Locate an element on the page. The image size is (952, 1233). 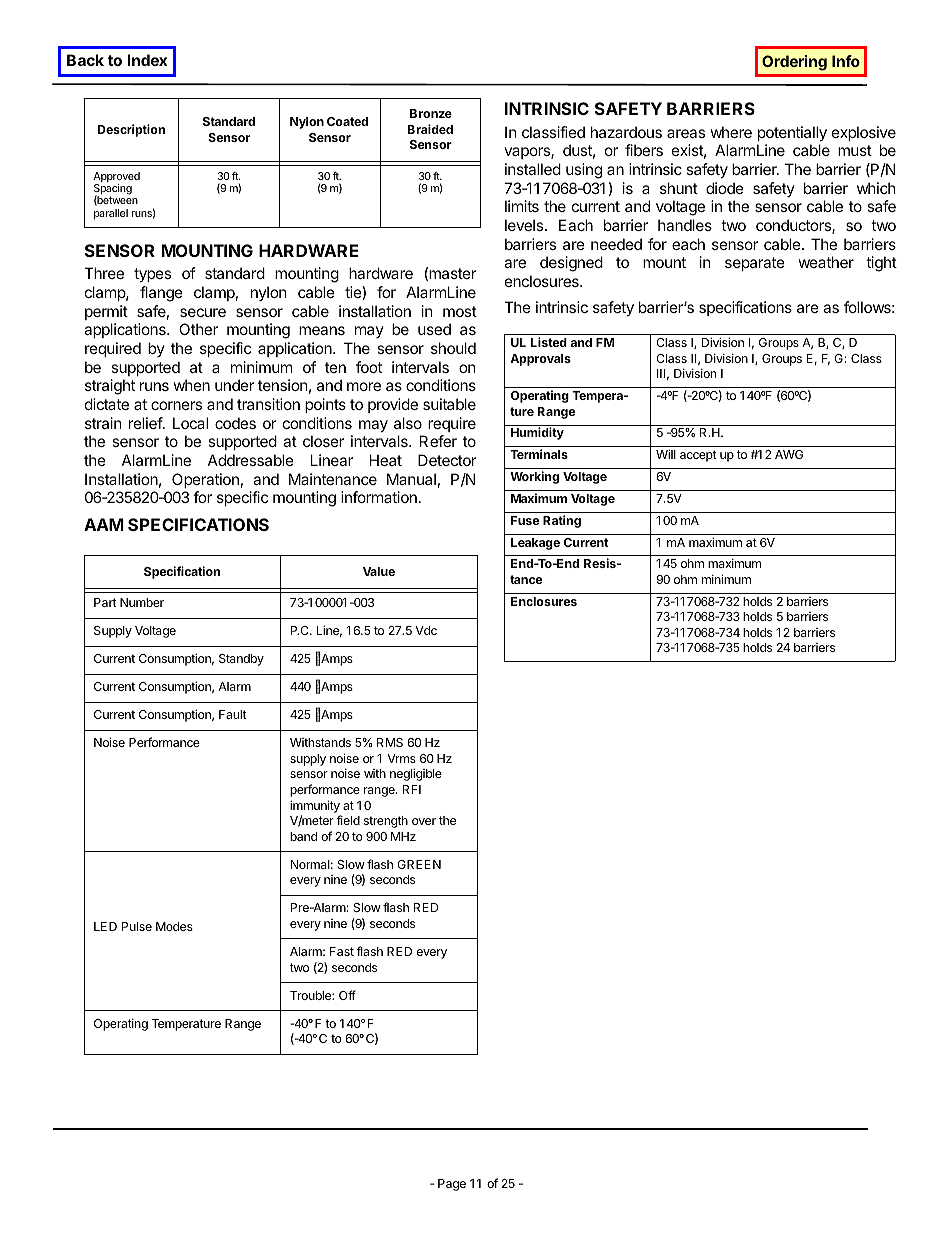
Page is located at coordinates (452, 1185).
